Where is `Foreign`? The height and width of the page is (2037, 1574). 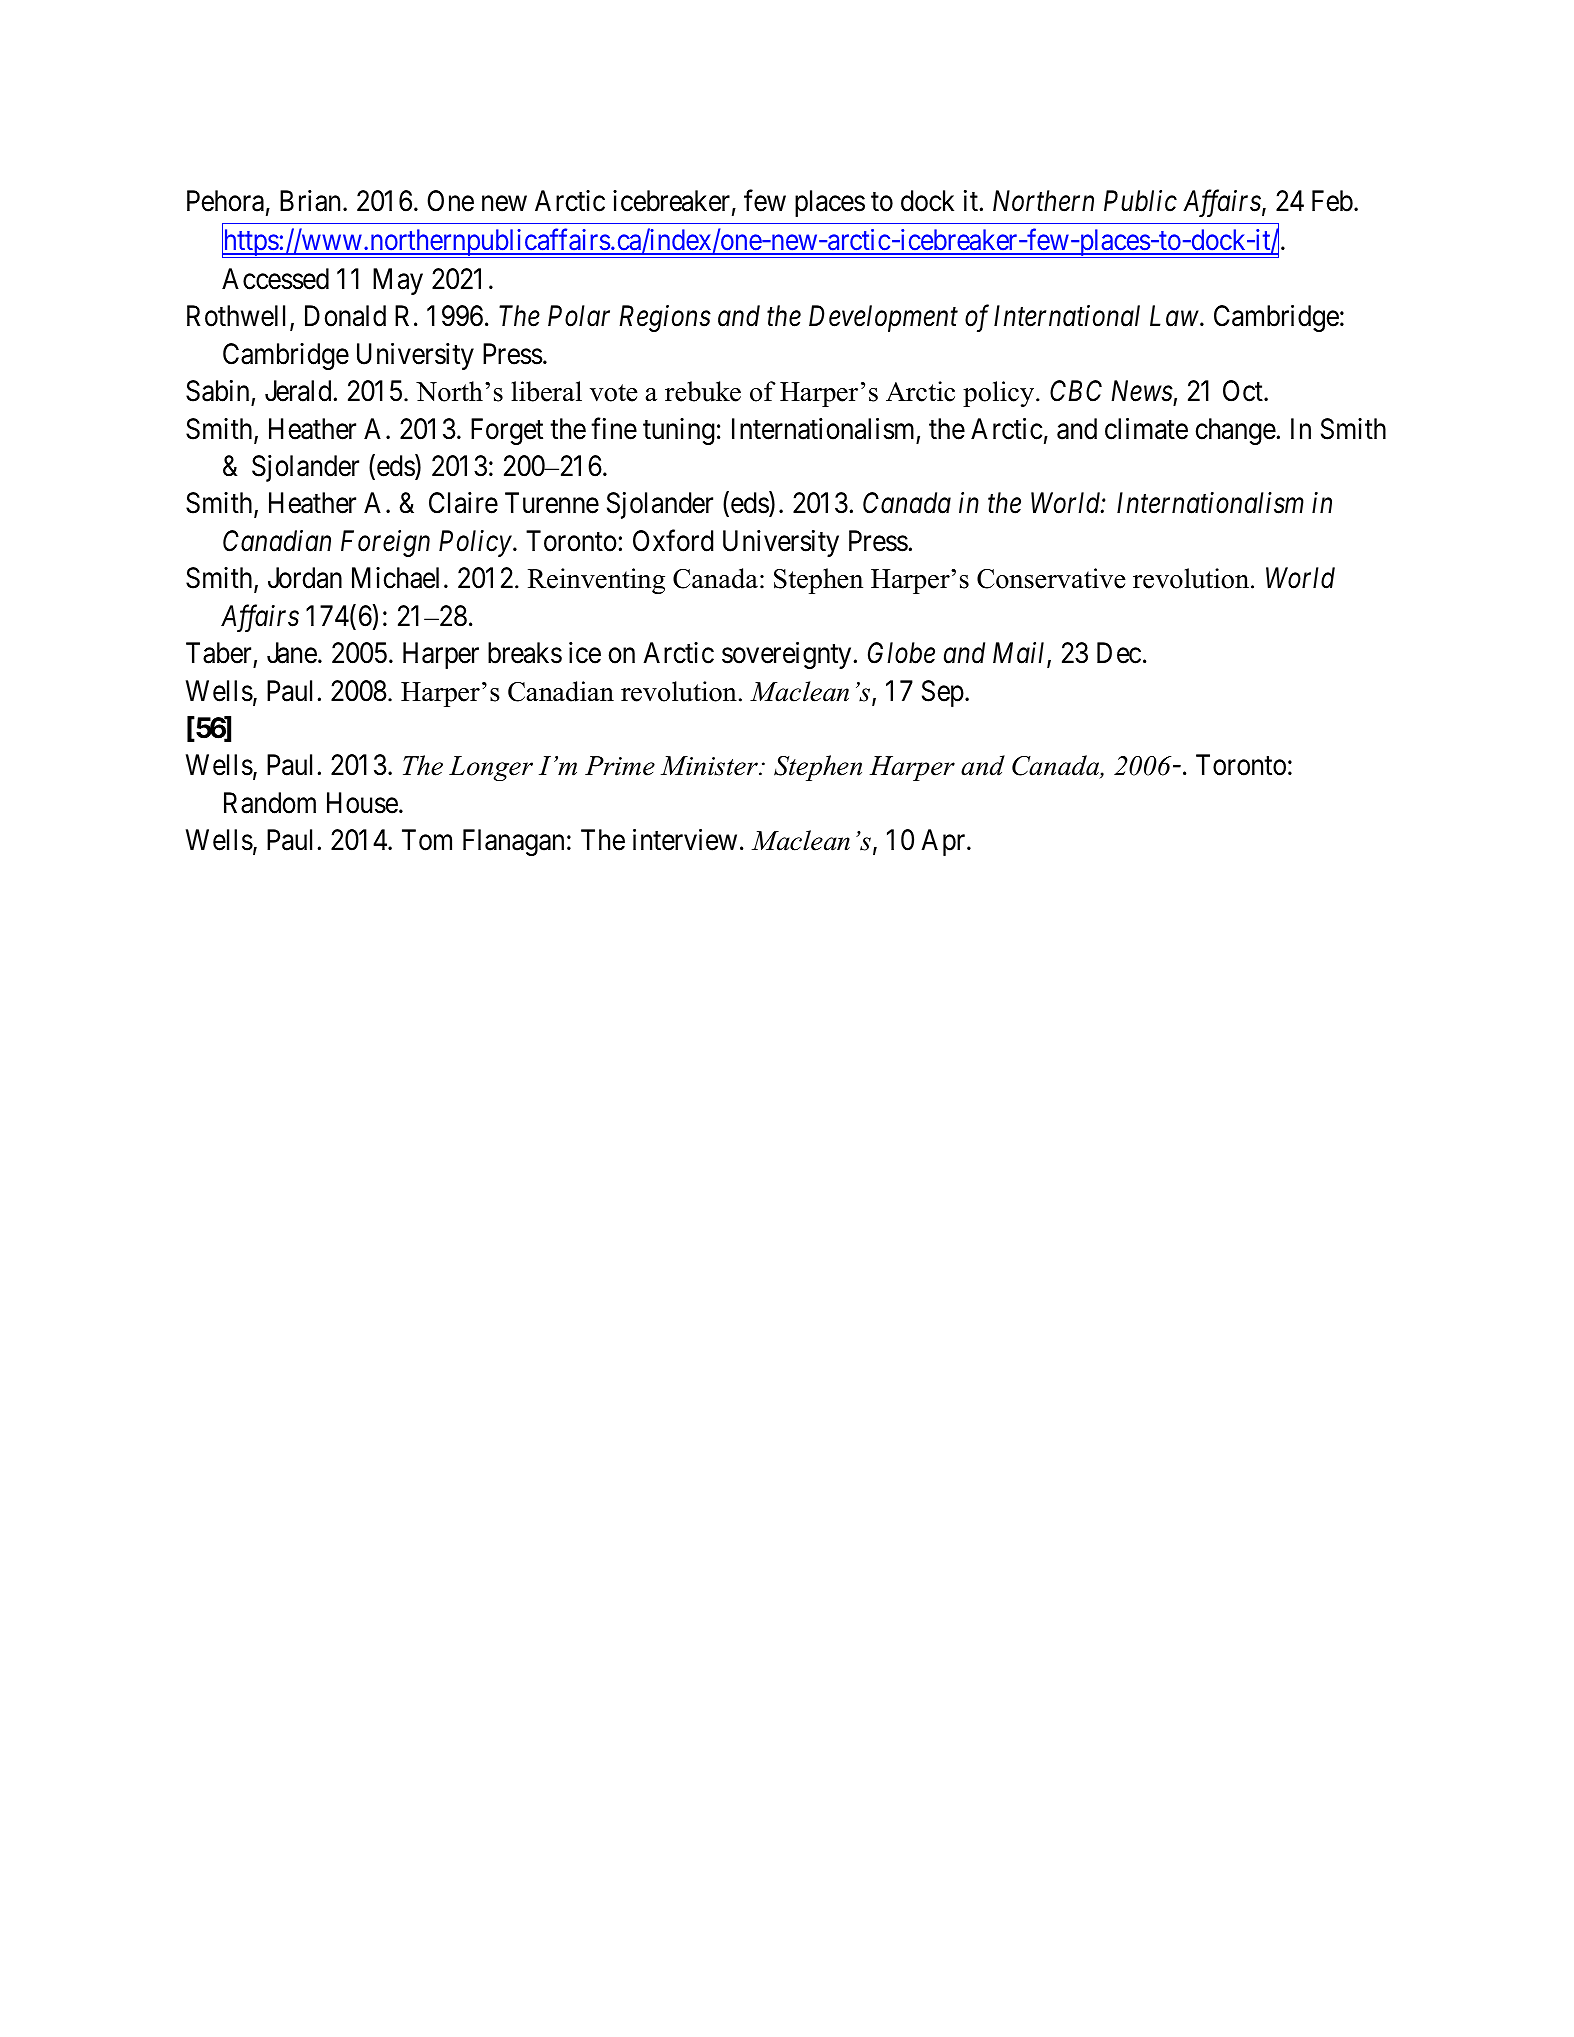
Foreign is located at coordinates (385, 543).
